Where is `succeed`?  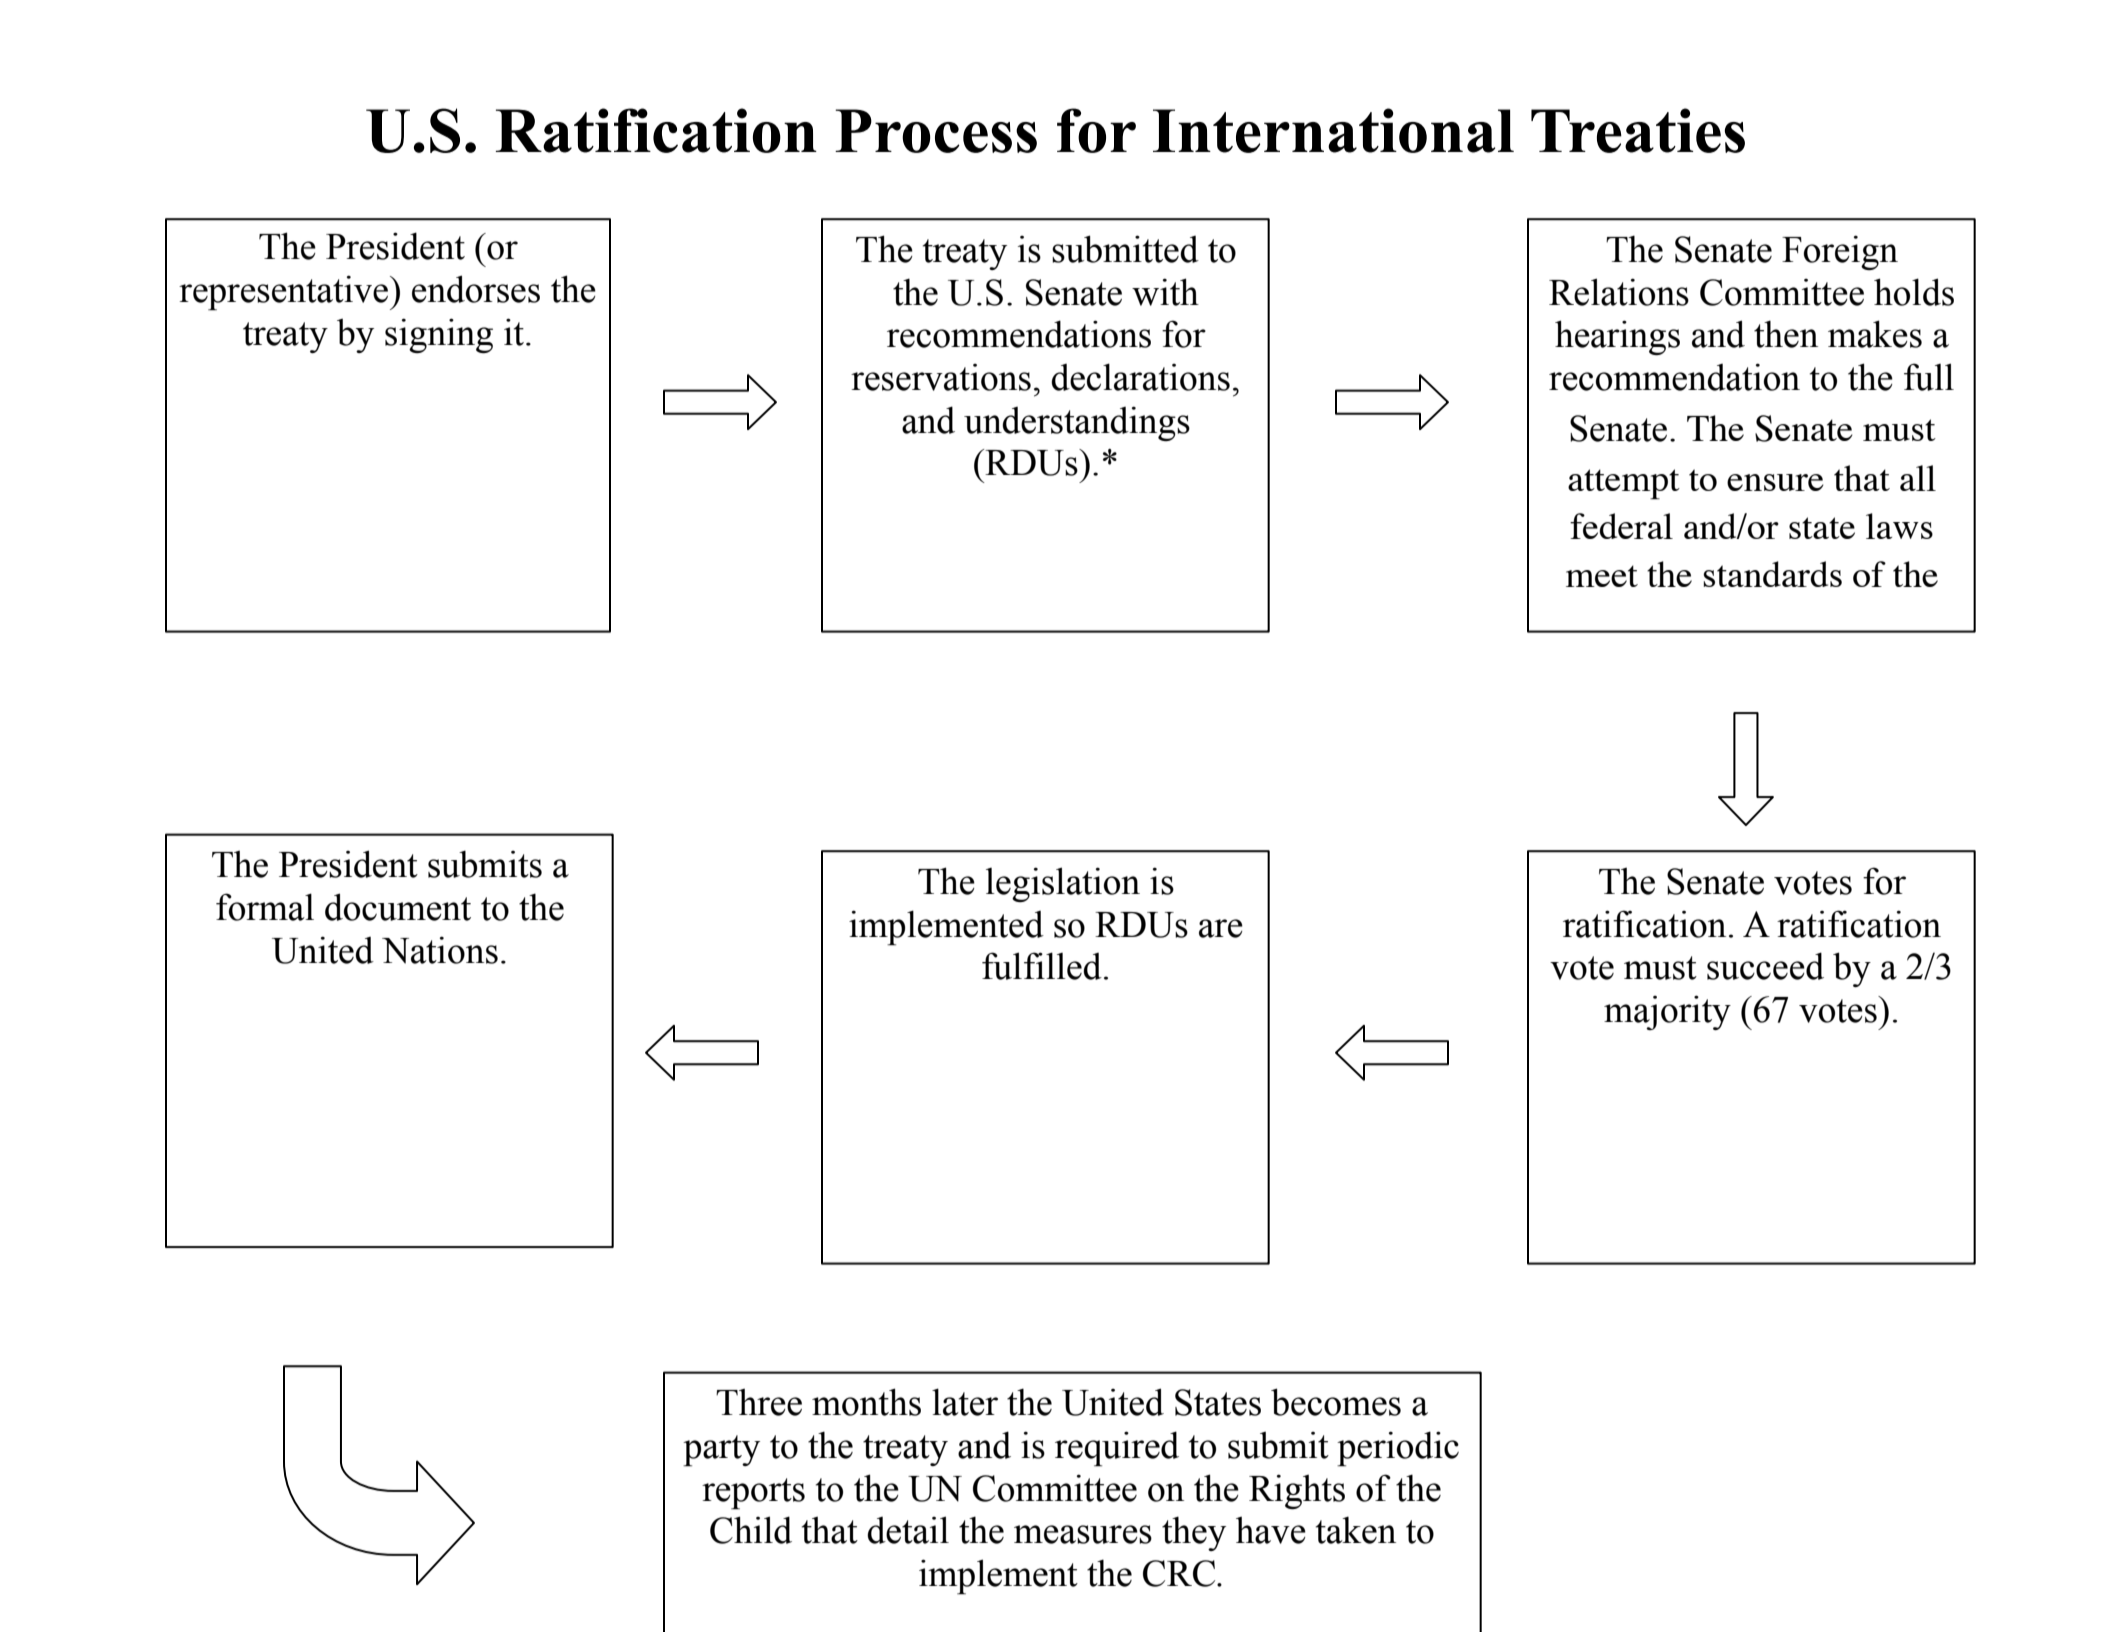
succeed is located at coordinates (1765, 966).
